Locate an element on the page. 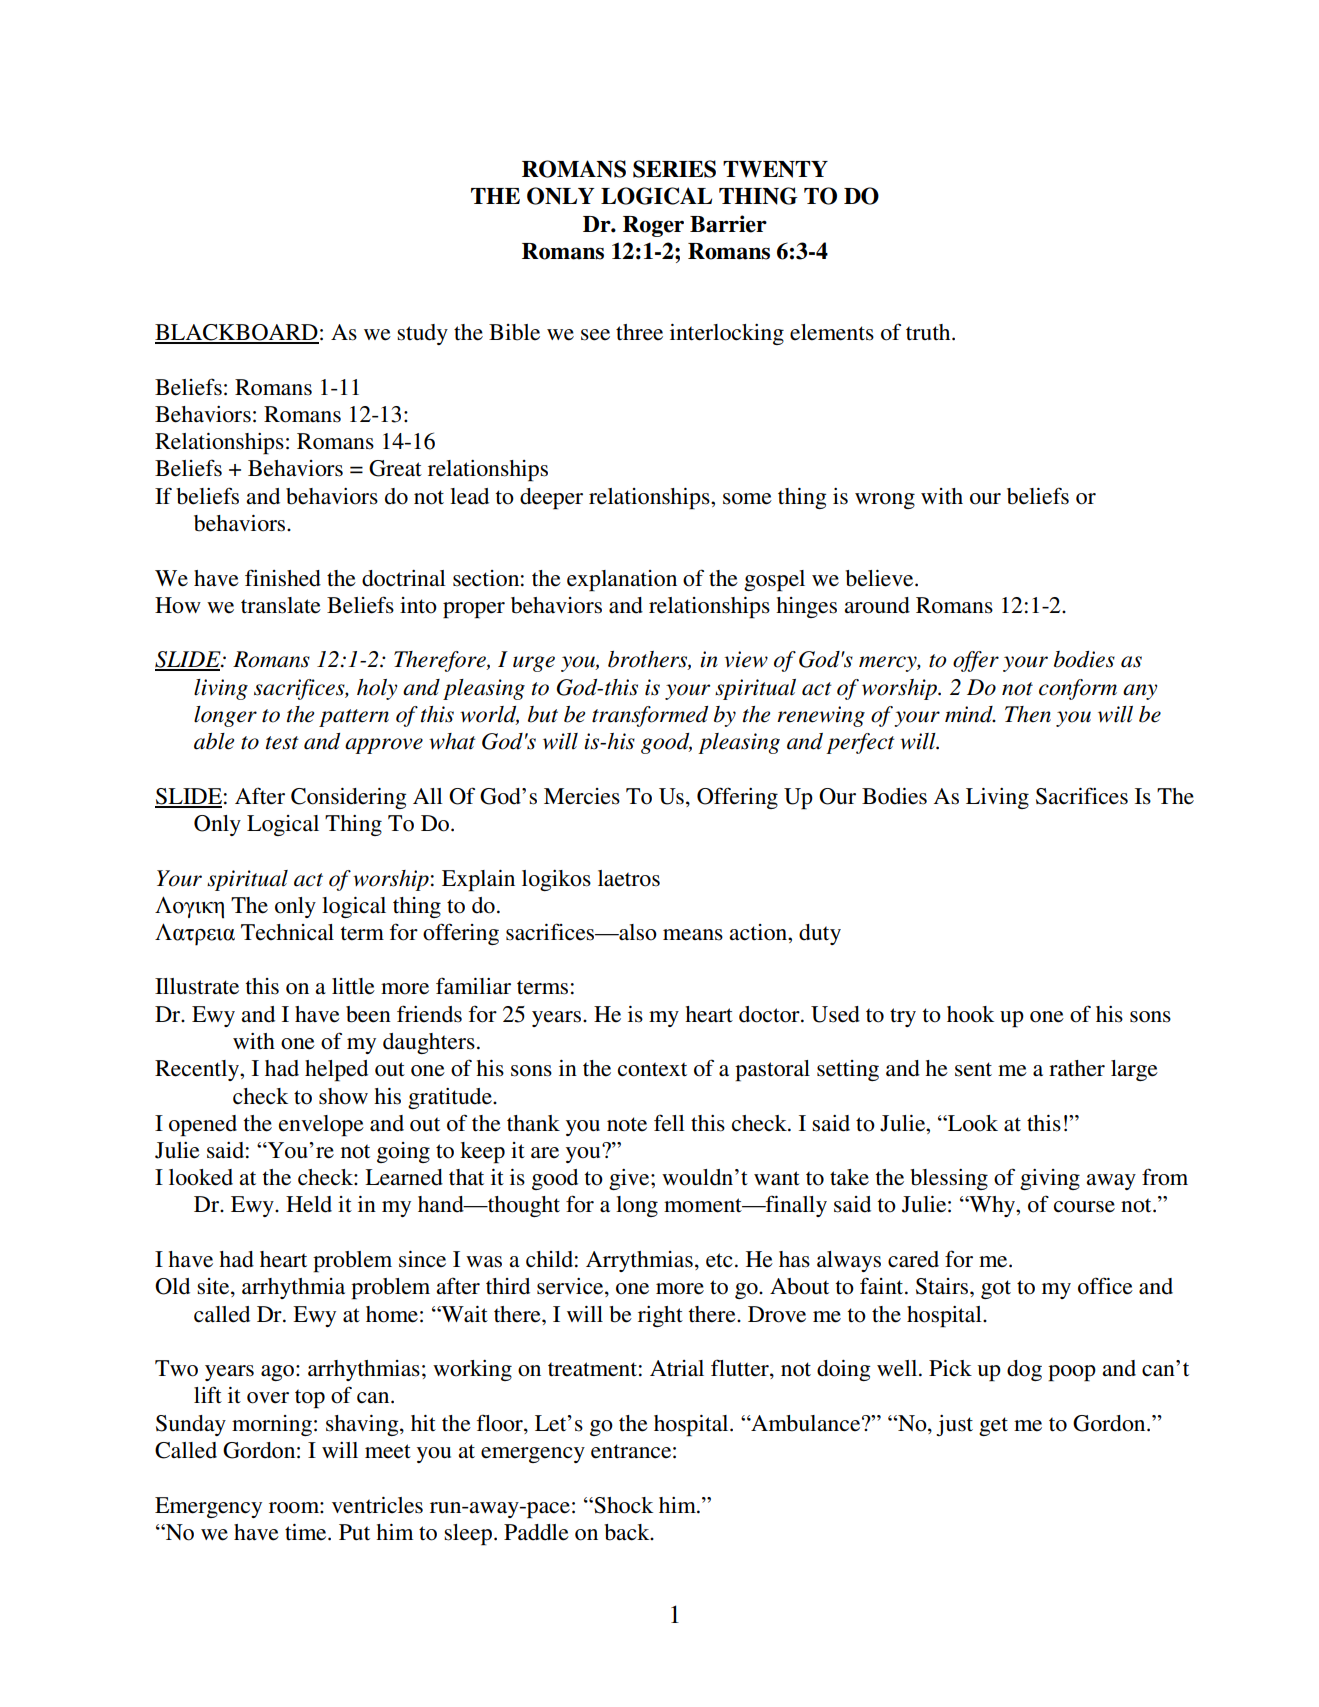 This page has height=1707, width=1319. rather is located at coordinates (1077, 1068).
